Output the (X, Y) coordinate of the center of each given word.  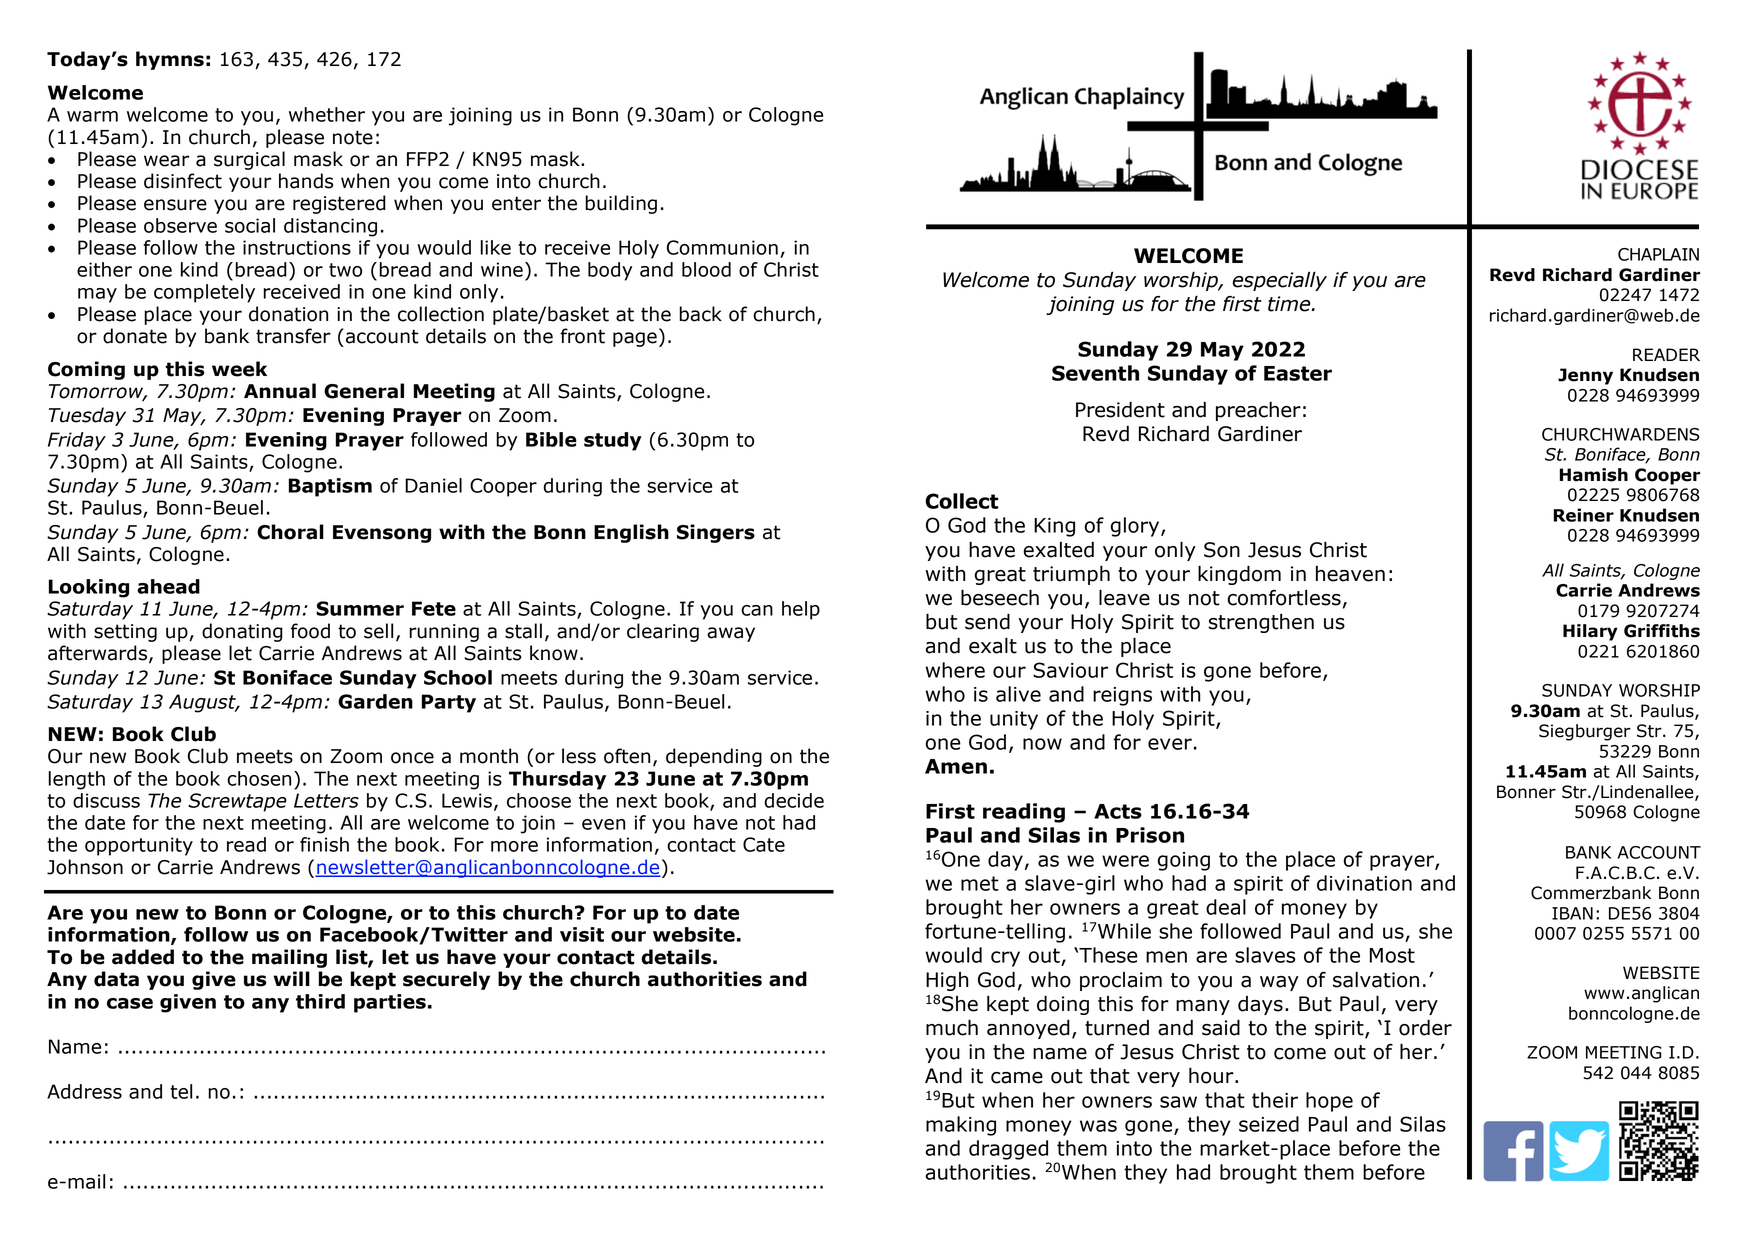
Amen (956, 766)
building (621, 204)
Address (84, 1091)
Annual (280, 391)
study (613, 441)
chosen (259, 778)
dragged (1008, 1150)
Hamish (1594, 475)
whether (327, 114)
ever (1170, 744)
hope (1329, 1102)
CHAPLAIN (1658, 254)
